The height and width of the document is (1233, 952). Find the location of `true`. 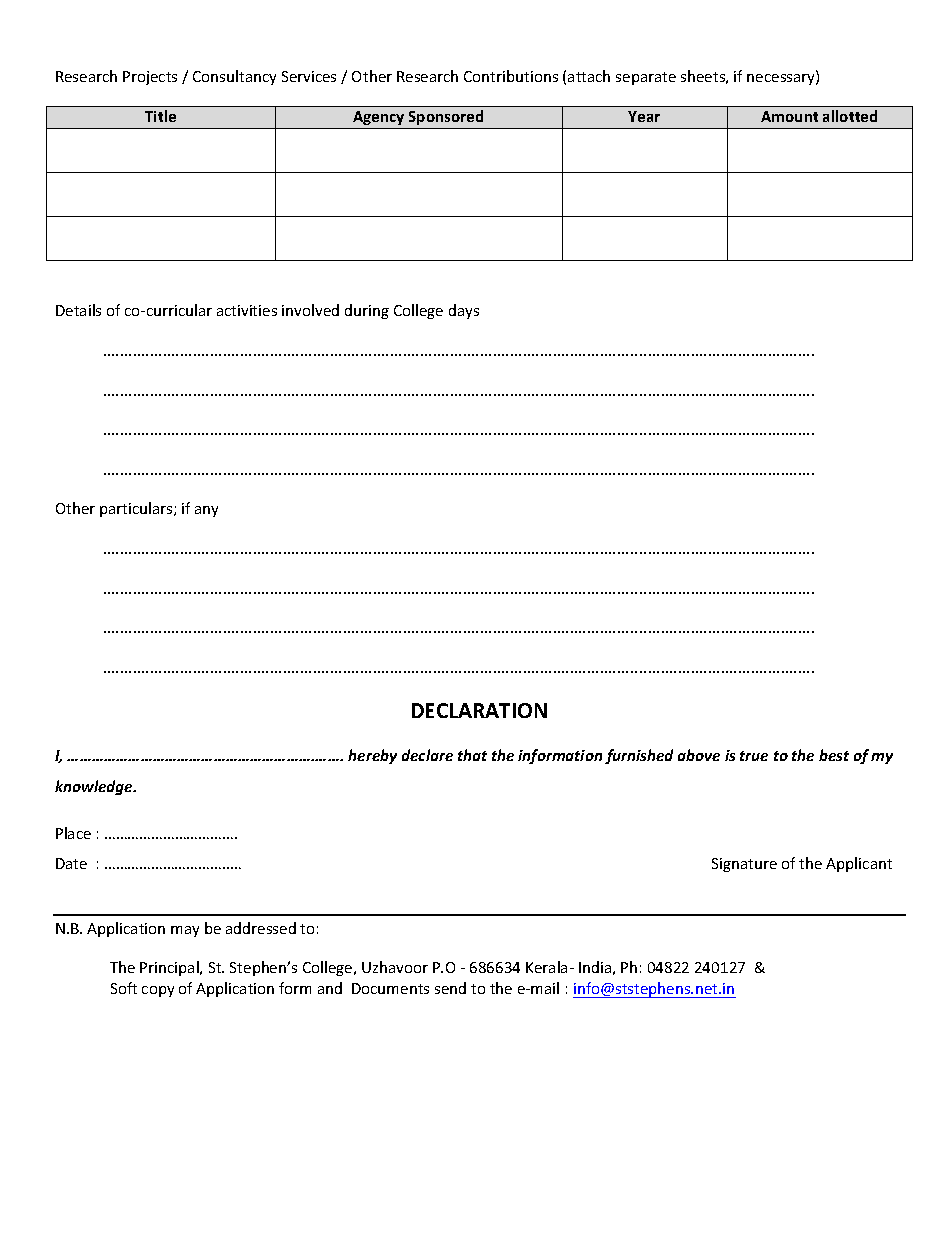

true is located at coordinates (754, 756).
